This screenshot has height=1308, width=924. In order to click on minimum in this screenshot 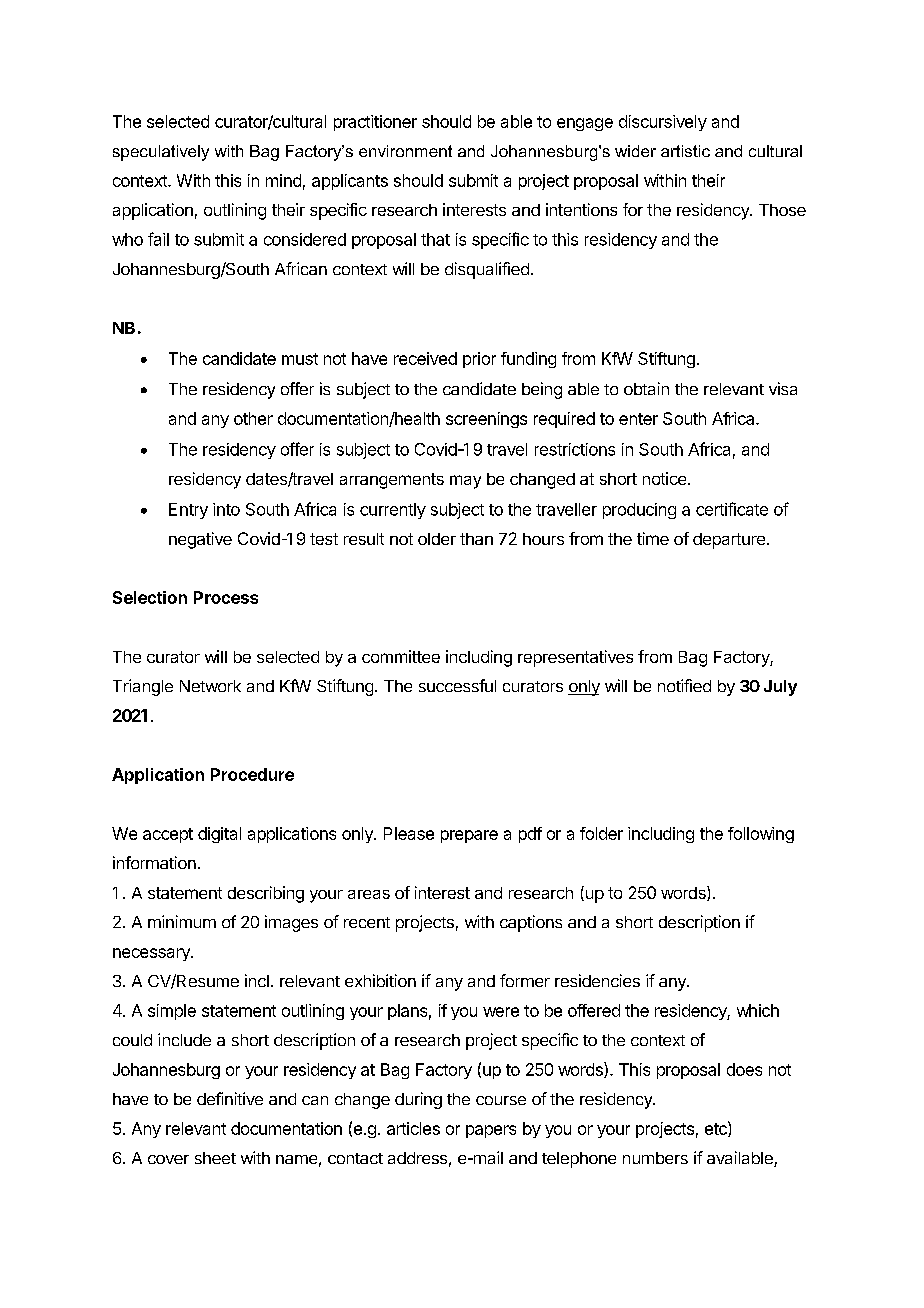, I will do `click(182, 921)`.
